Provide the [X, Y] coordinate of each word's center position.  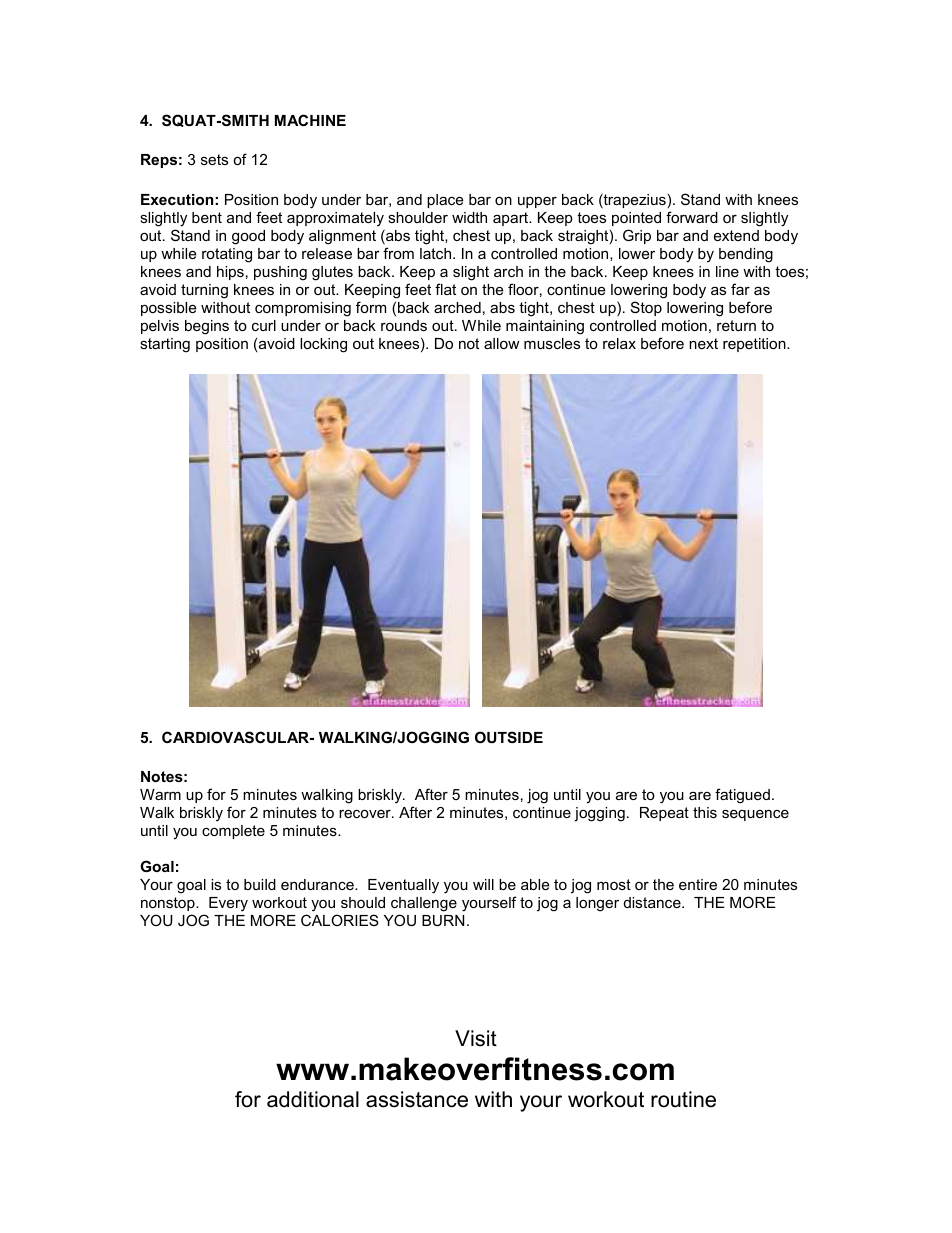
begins [207, 327]
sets [214, 159]
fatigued [742, 796]
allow [501, 343]
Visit [476, 1038]
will [483, 884]
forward [692, 217]
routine [683, 1099]
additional [313, 1099]
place [445, 201]
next [703, 343]
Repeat [664, 814]
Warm [160, 794]
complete [233, 832]
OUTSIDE [509, 737]
